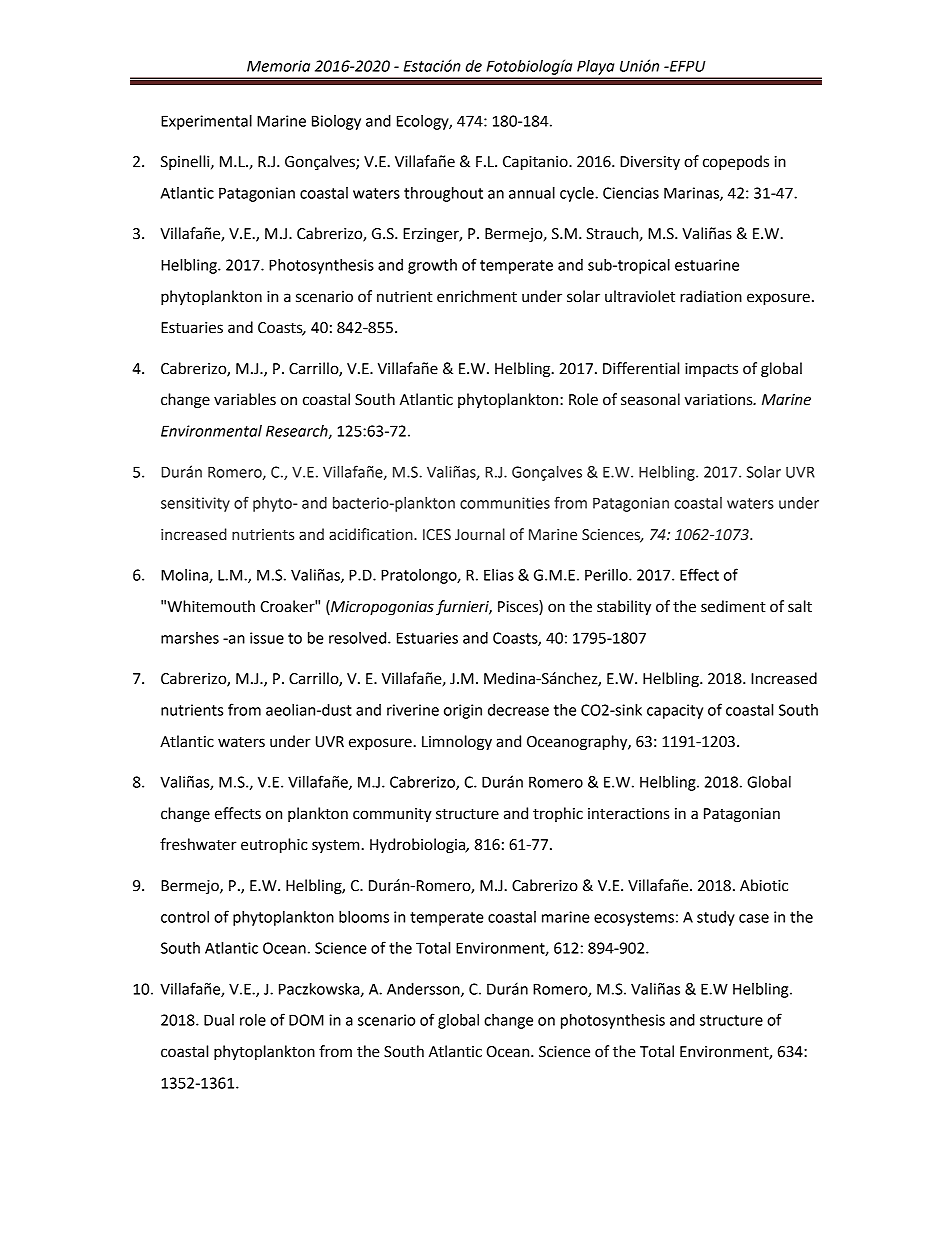 This page has width=952, height=1233. I want to click on Experimental, so click(206, 122).
